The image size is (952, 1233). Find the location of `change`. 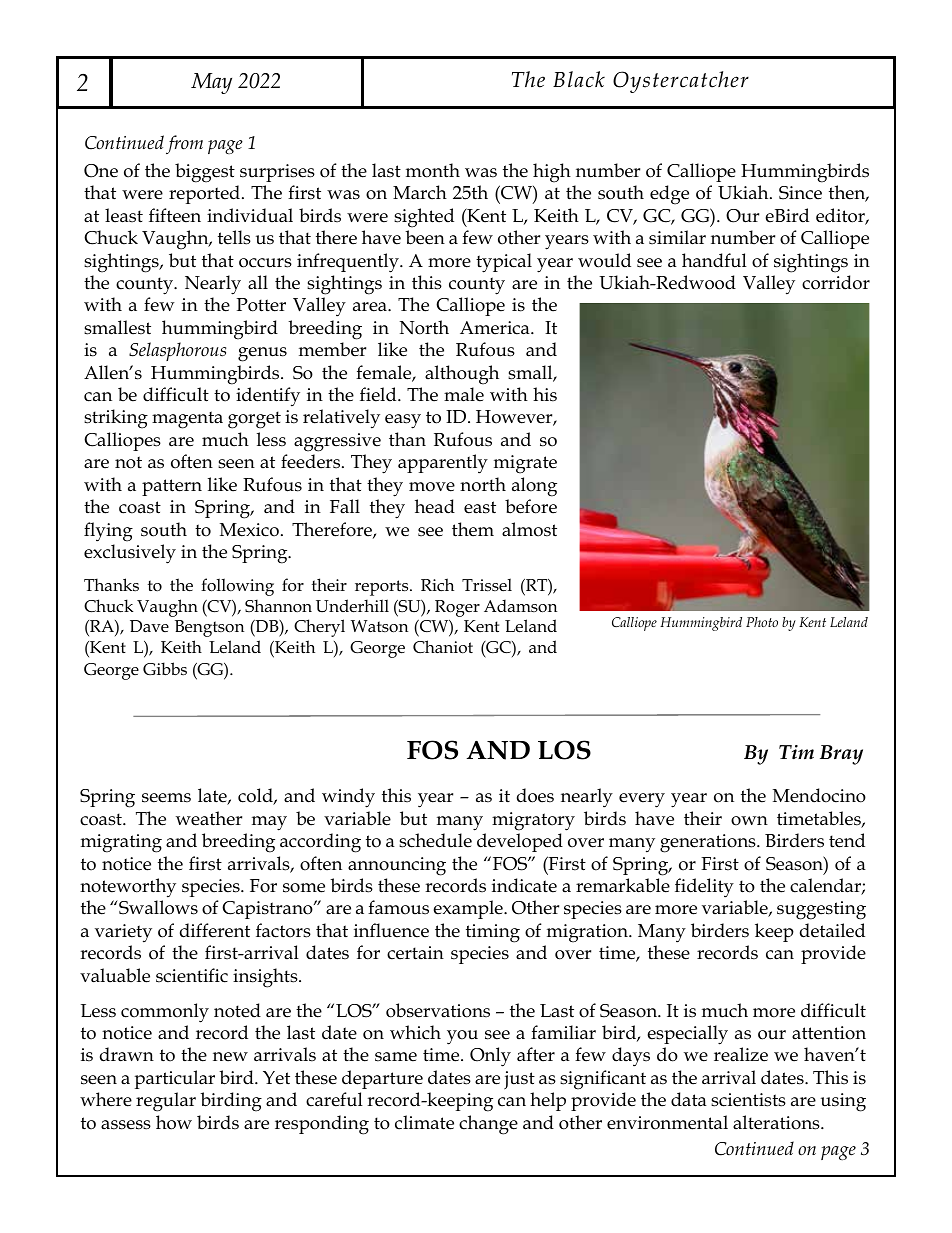

change is located at coordinates (488, 1125).
